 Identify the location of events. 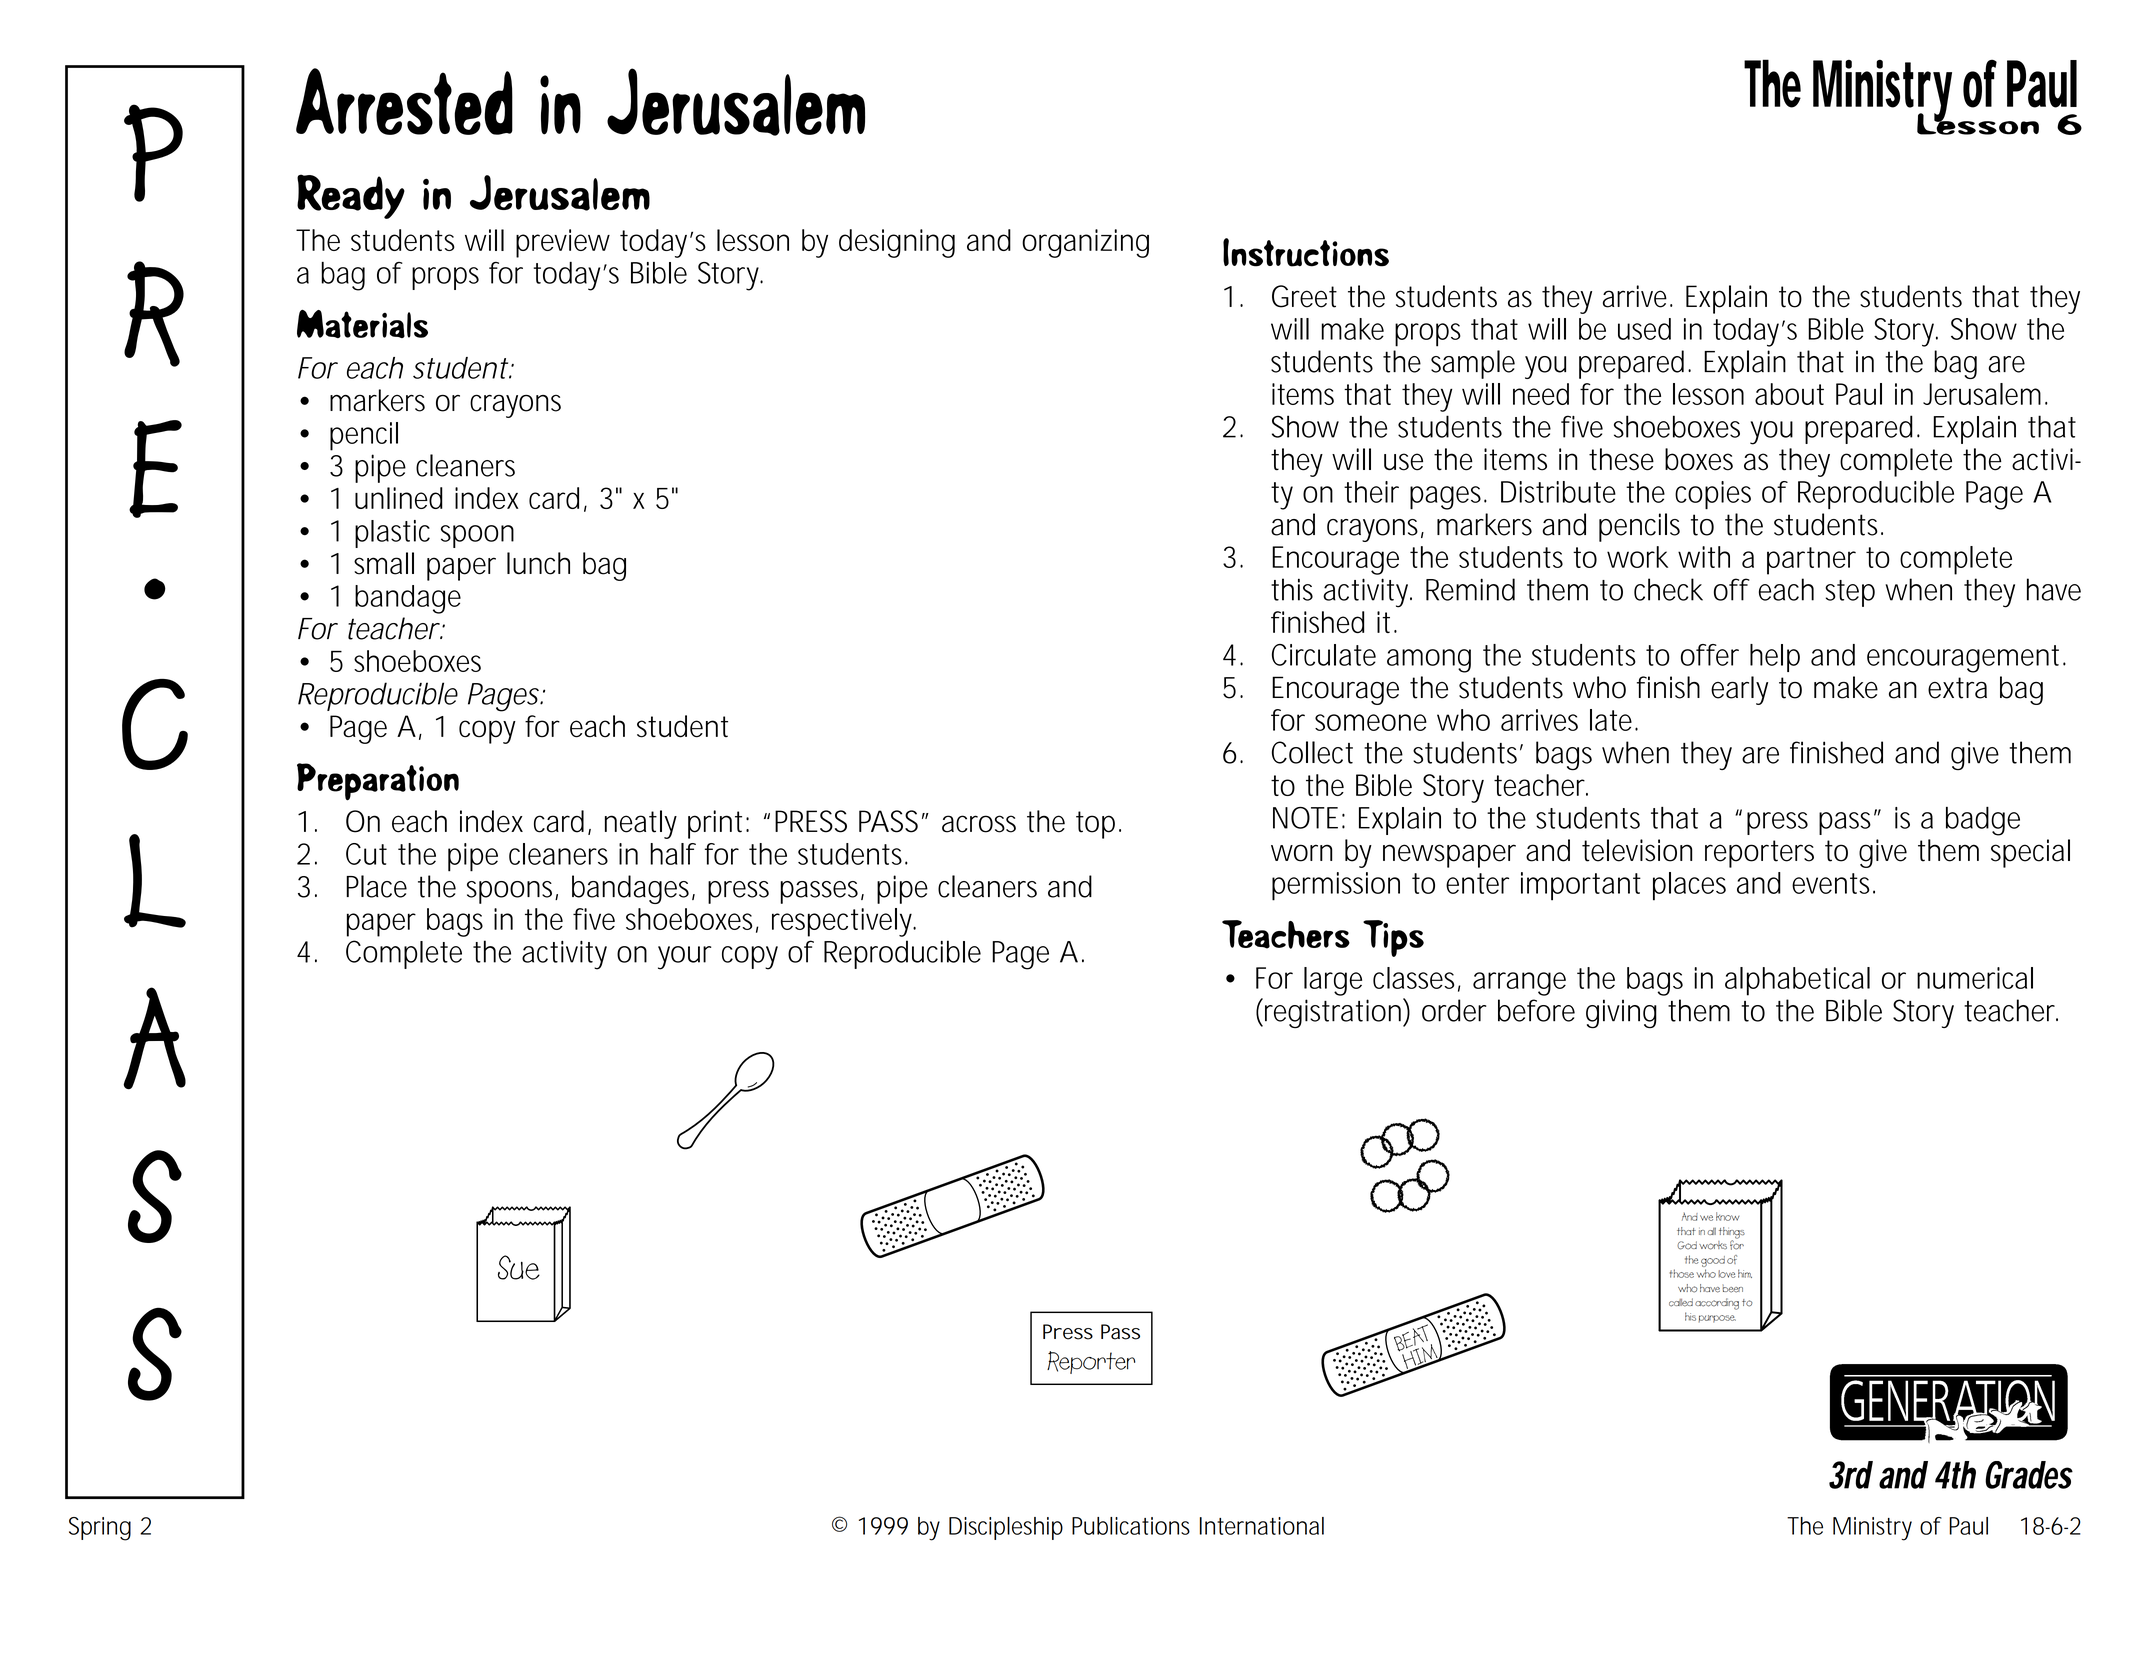
(1830, 883).
